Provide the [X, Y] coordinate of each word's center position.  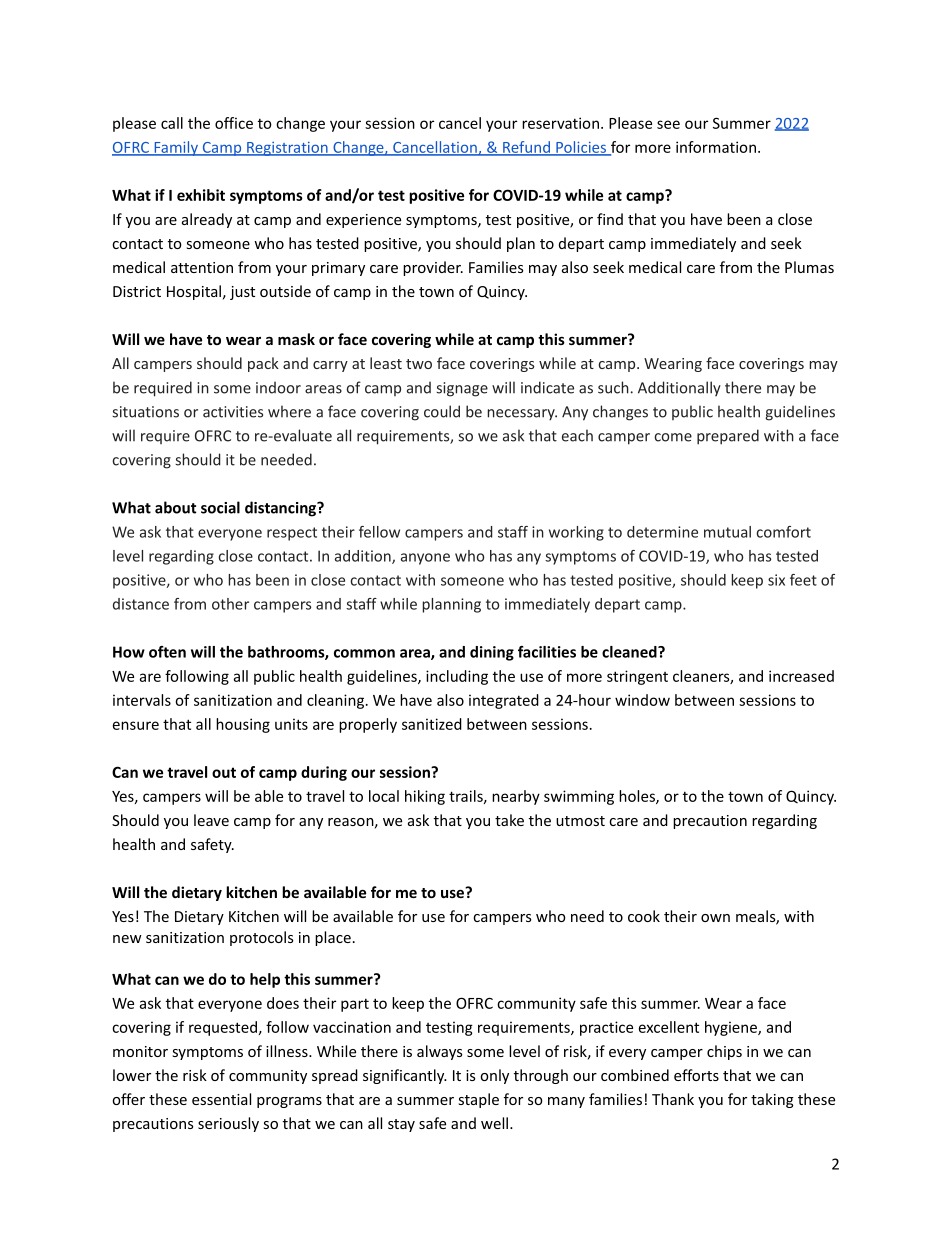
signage [462, 389]
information [716, 147]
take [509, 820]
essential [221, 1099]
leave [211, 820]
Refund [526, 148]
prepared [728, 437]
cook [644, 916]
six [776, 580]
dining [492, 653]
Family [176, 148]
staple [479, 1100]
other [230, 604]
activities [233, 412]
